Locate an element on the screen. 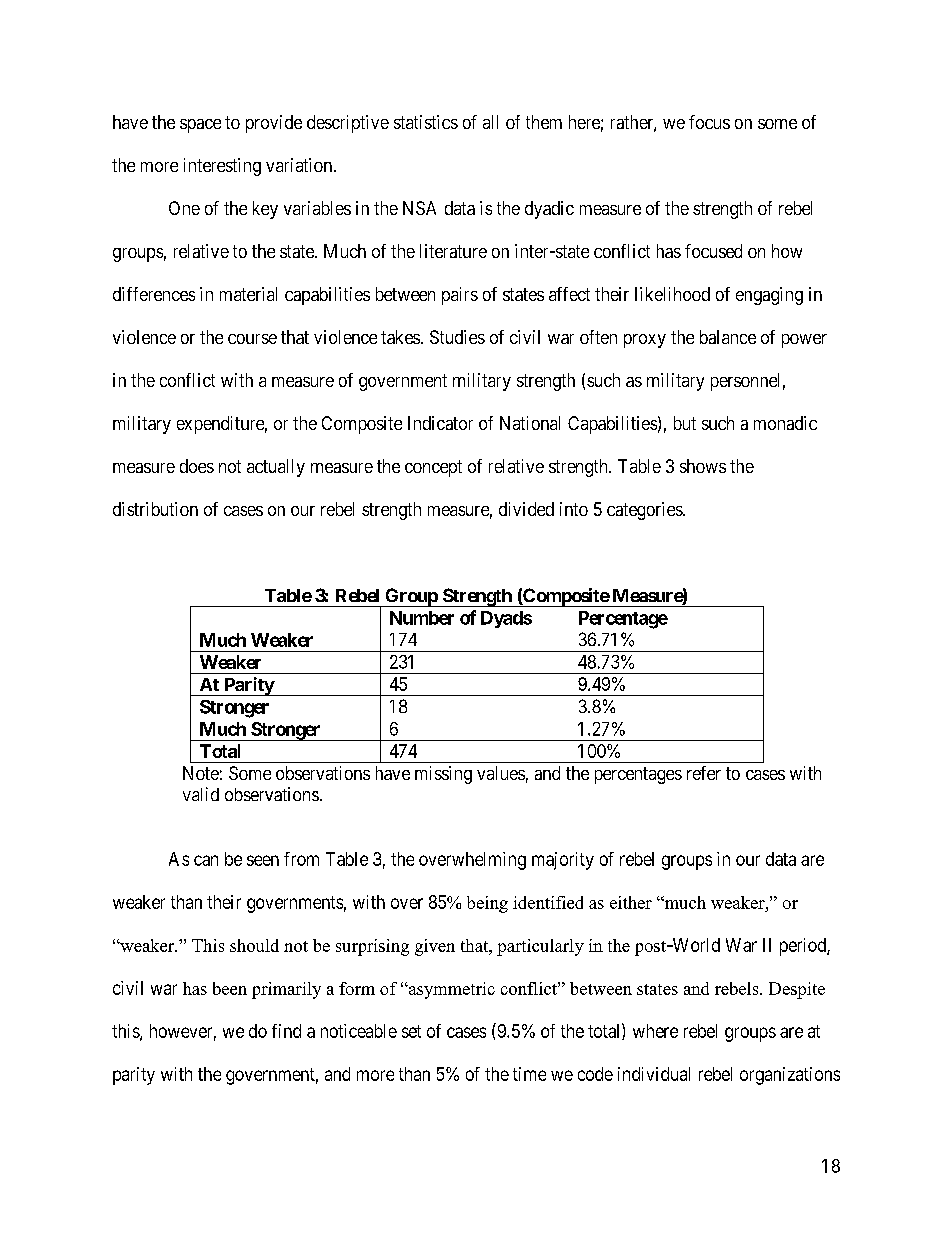 The image size is (952, 1233). statistics is located at coordinates (426, 122).
